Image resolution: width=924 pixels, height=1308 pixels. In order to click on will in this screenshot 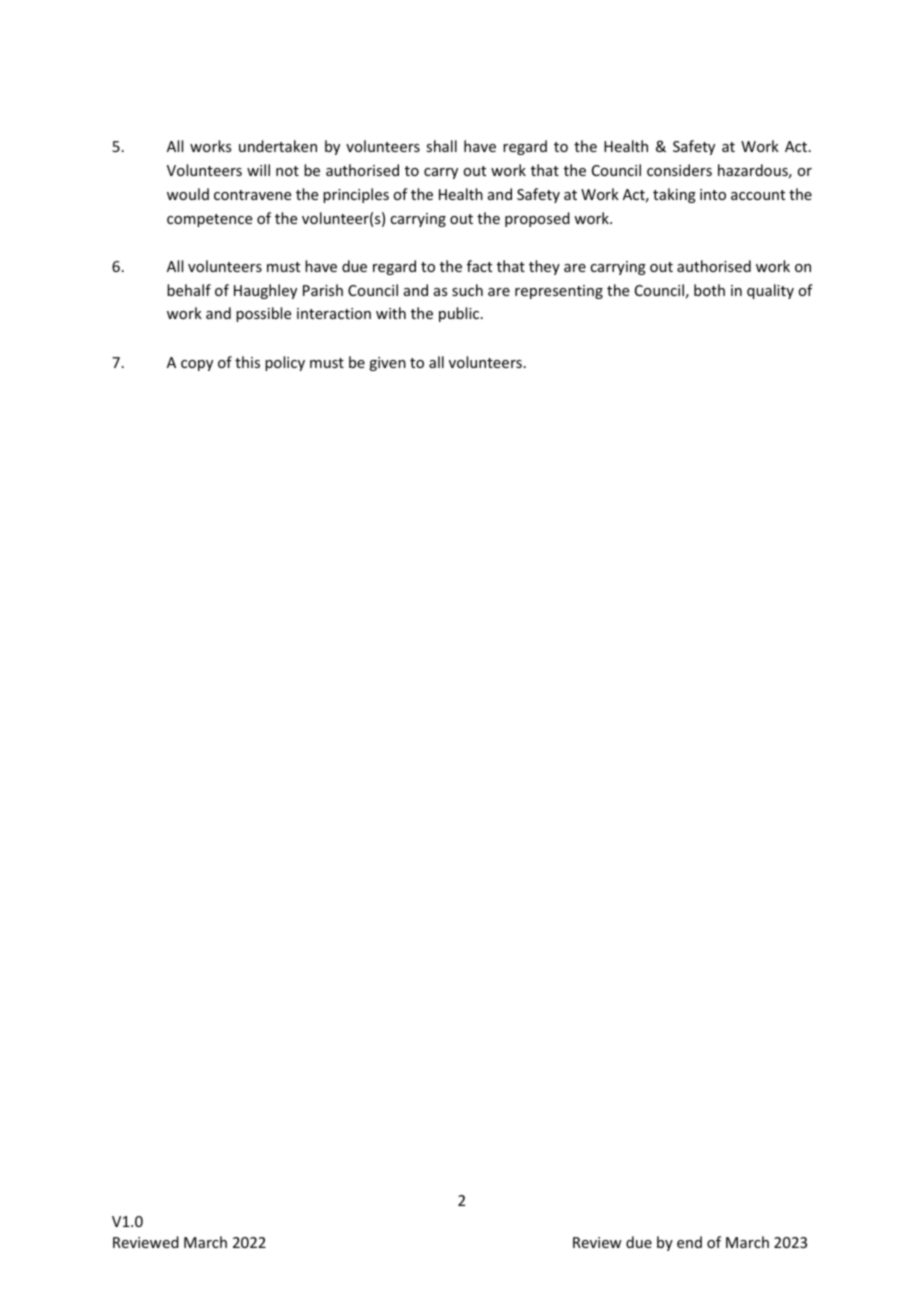, I will do `click(258, 170)`.
